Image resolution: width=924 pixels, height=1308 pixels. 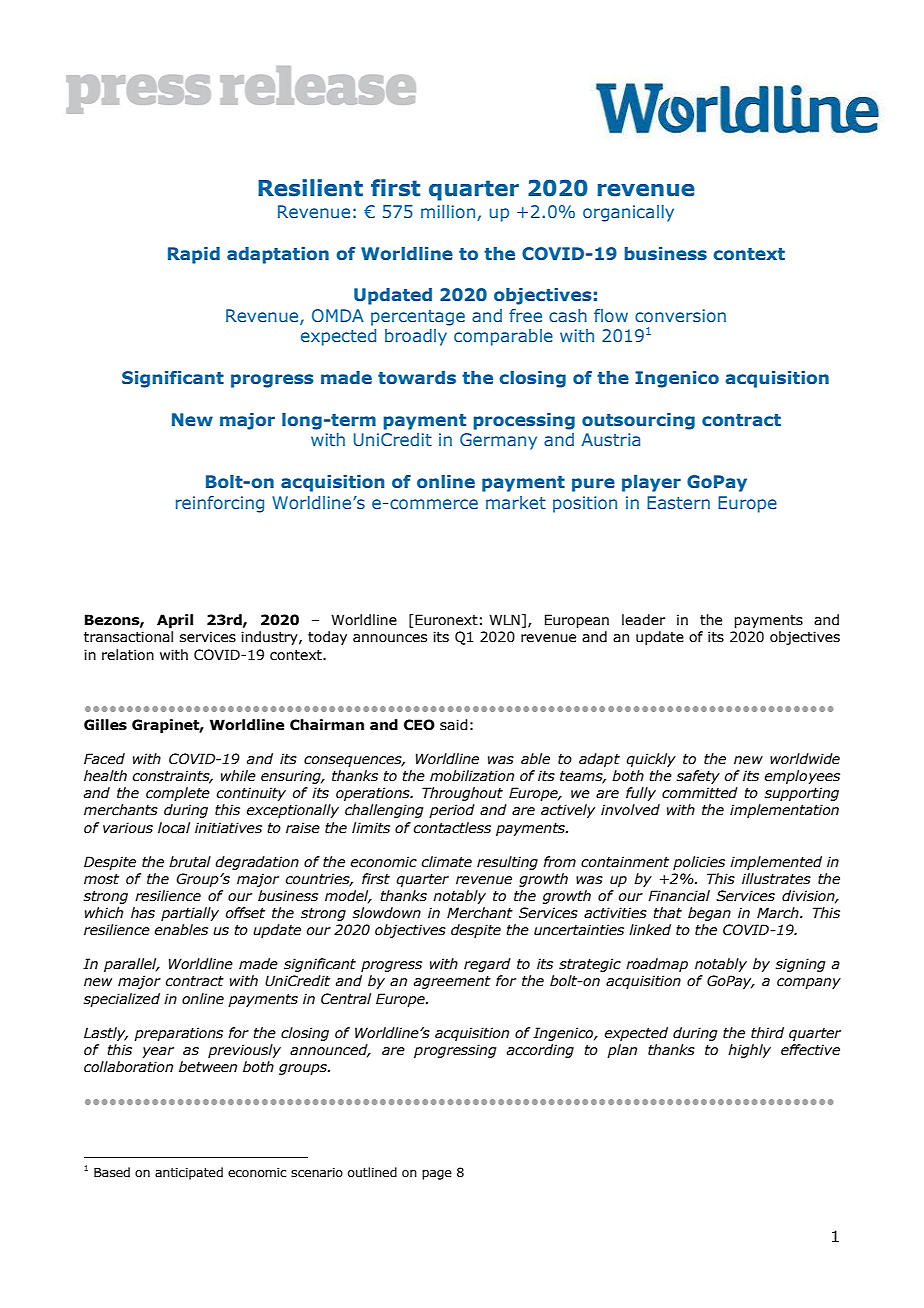 I want to click on began, so click(x=709, y=914).
